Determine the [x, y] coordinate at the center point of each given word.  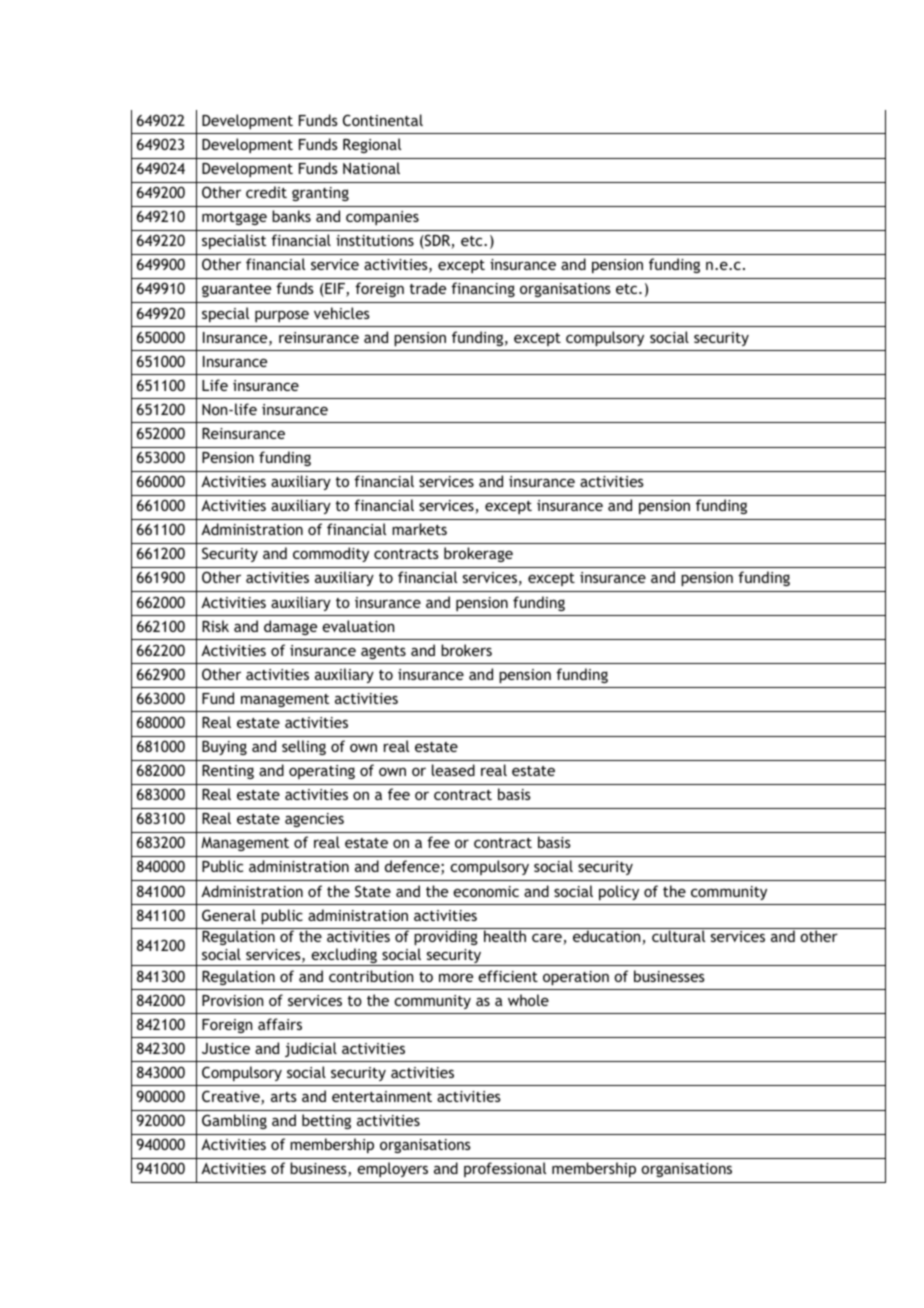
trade [428, 288]
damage [290, 627]
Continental [383, 120]
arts [284, 1097]
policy [619, 892]
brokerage [478, 554]
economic [486, 891]
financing [483, 289]
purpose [282, 316]
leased [453, 770]
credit [266, 192]
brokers [466, 650]
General [229, 915]
